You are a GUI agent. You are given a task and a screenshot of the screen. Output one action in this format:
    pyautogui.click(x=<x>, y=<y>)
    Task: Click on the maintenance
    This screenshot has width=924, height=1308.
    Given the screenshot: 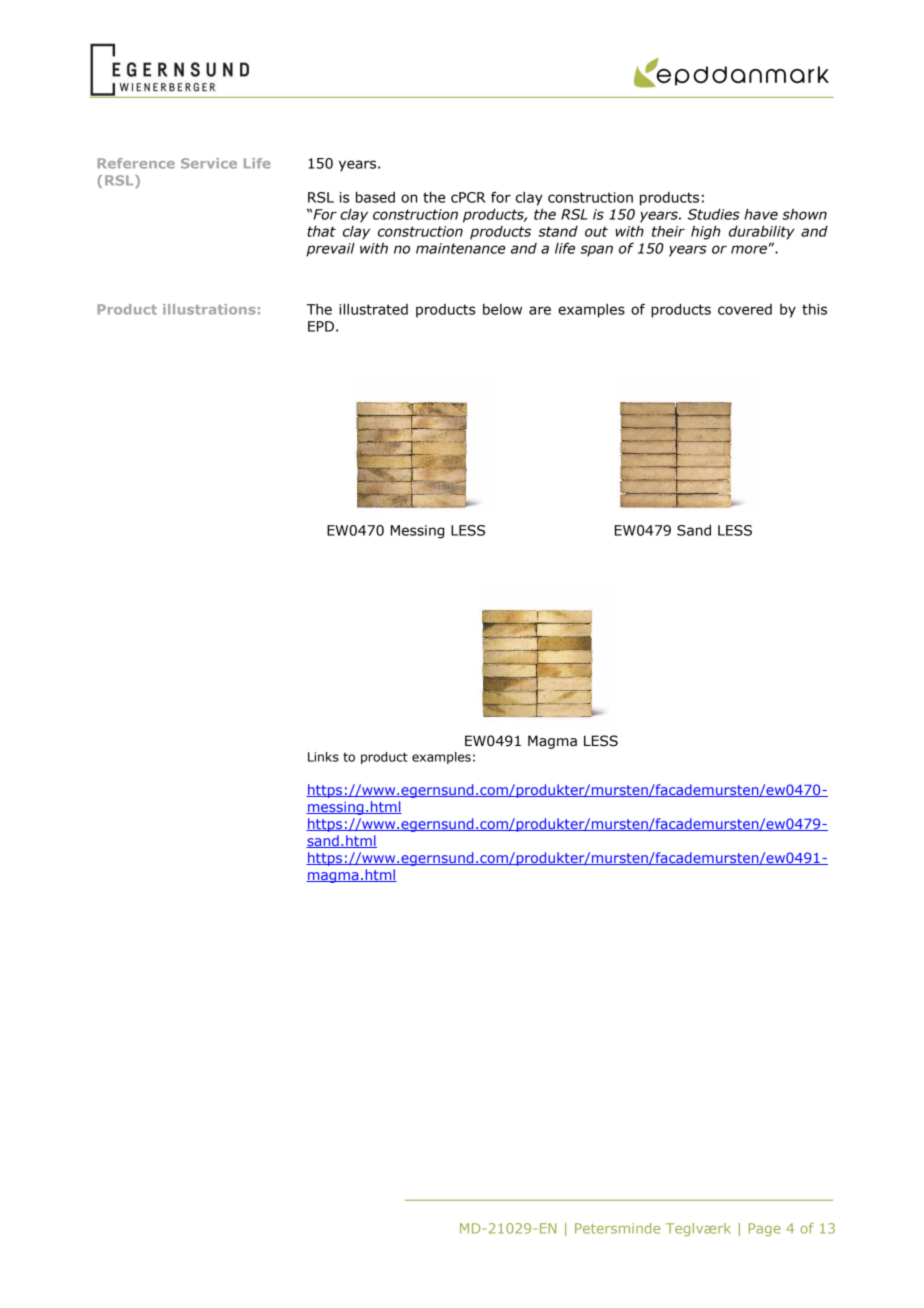 What is the action you would take?
    pyautogui.click(x=460, y=248)
